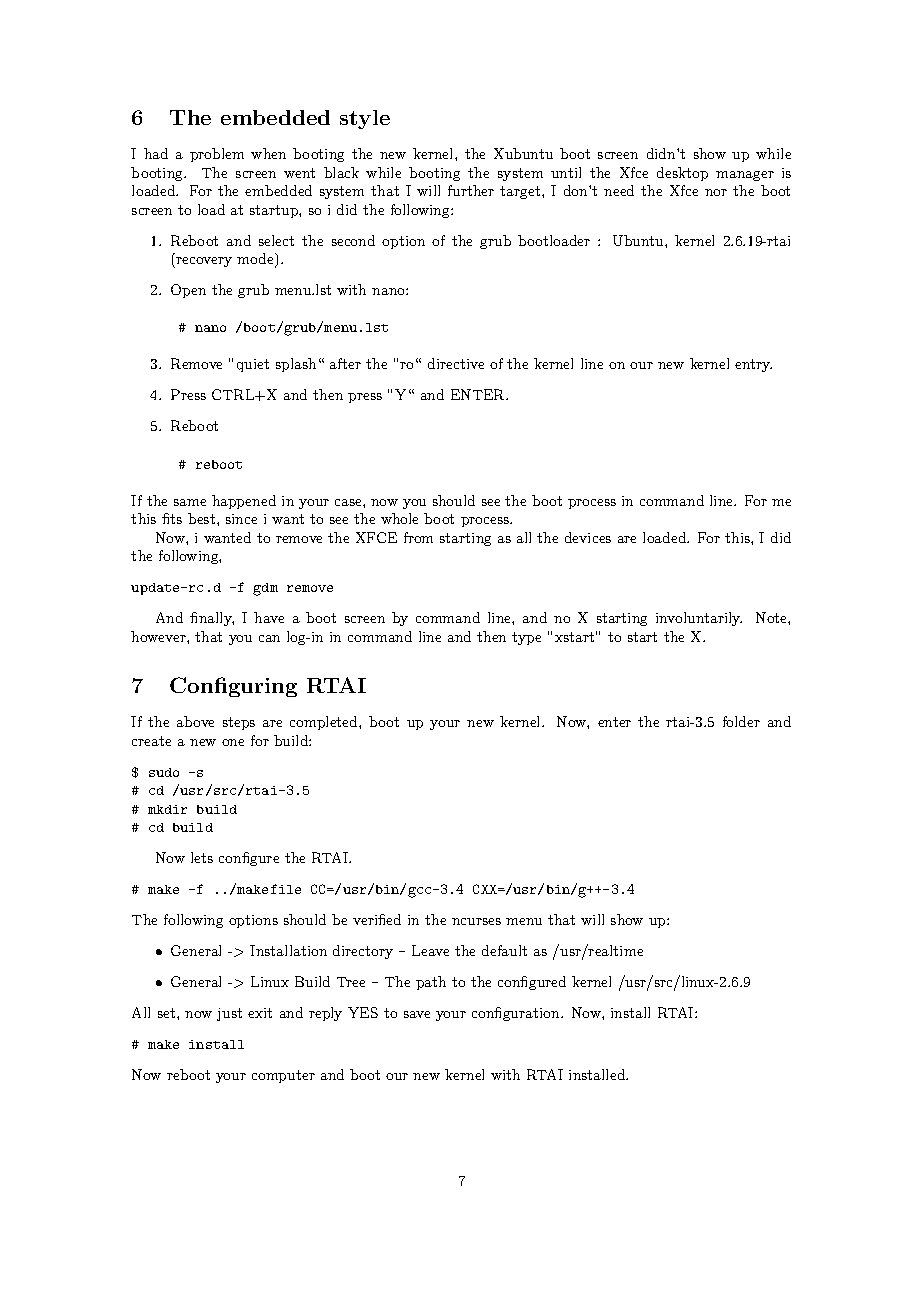 The image size is (924, 1308). I want to click on quiet, so click(253, 365).
